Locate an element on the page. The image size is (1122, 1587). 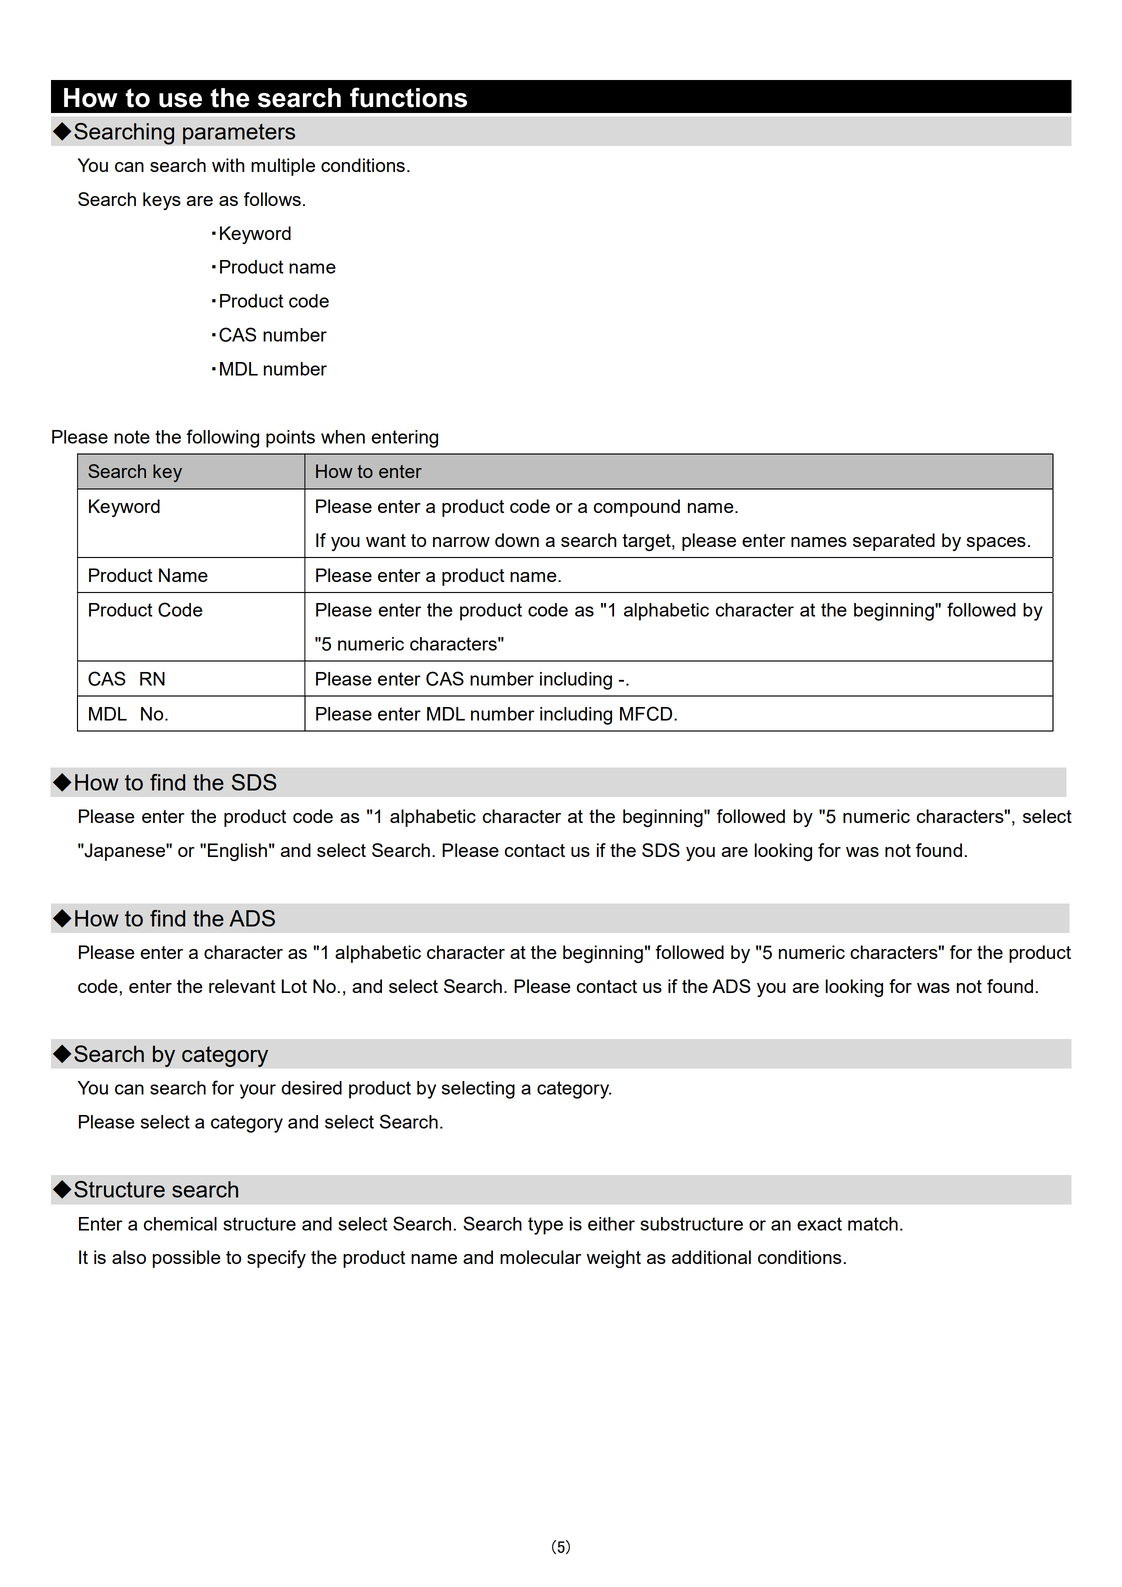
type is located at coordinates (545, 1226).
